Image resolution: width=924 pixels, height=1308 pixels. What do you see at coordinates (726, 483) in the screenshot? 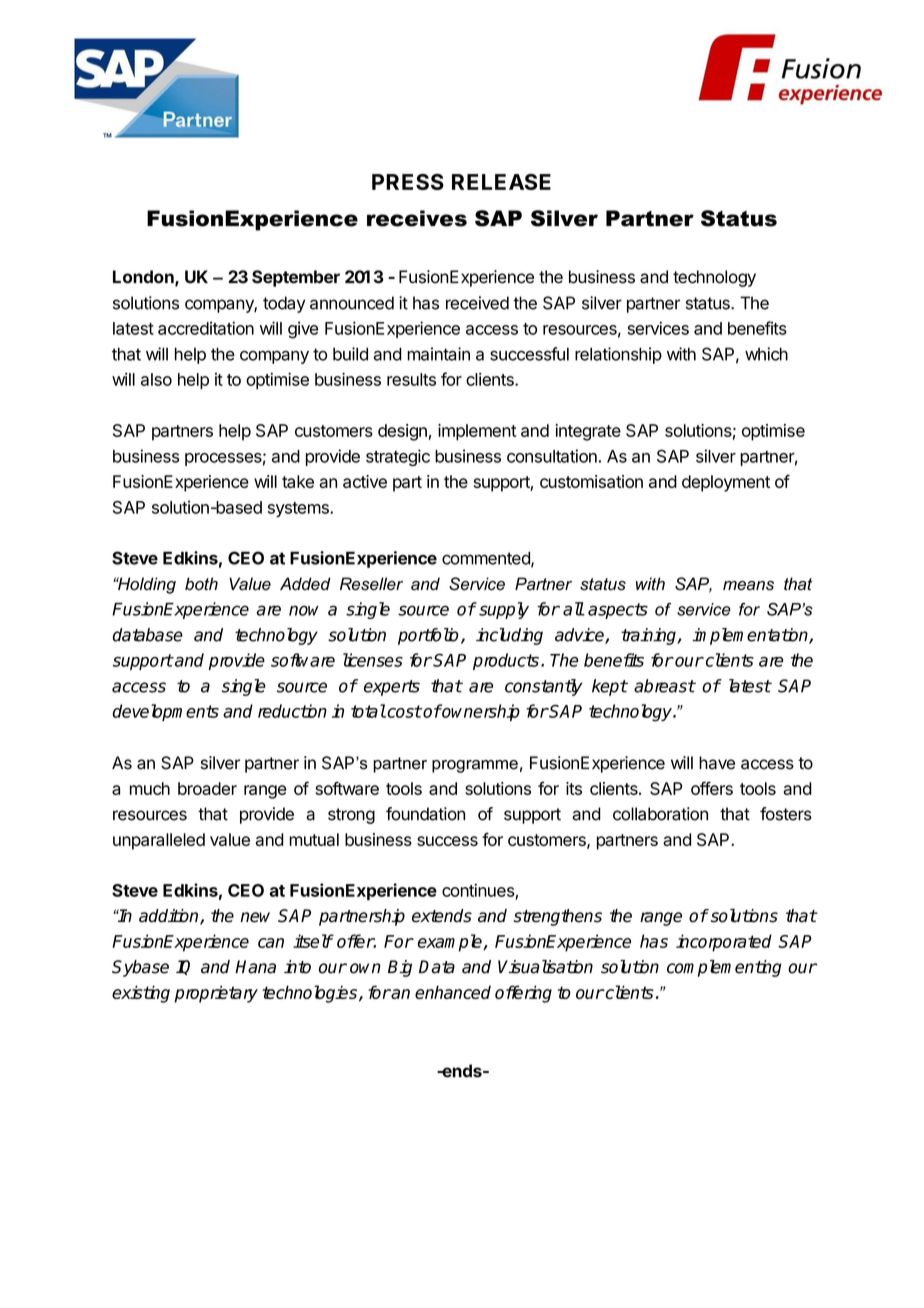
I see `deployment` at bounding box center [726, 483].
